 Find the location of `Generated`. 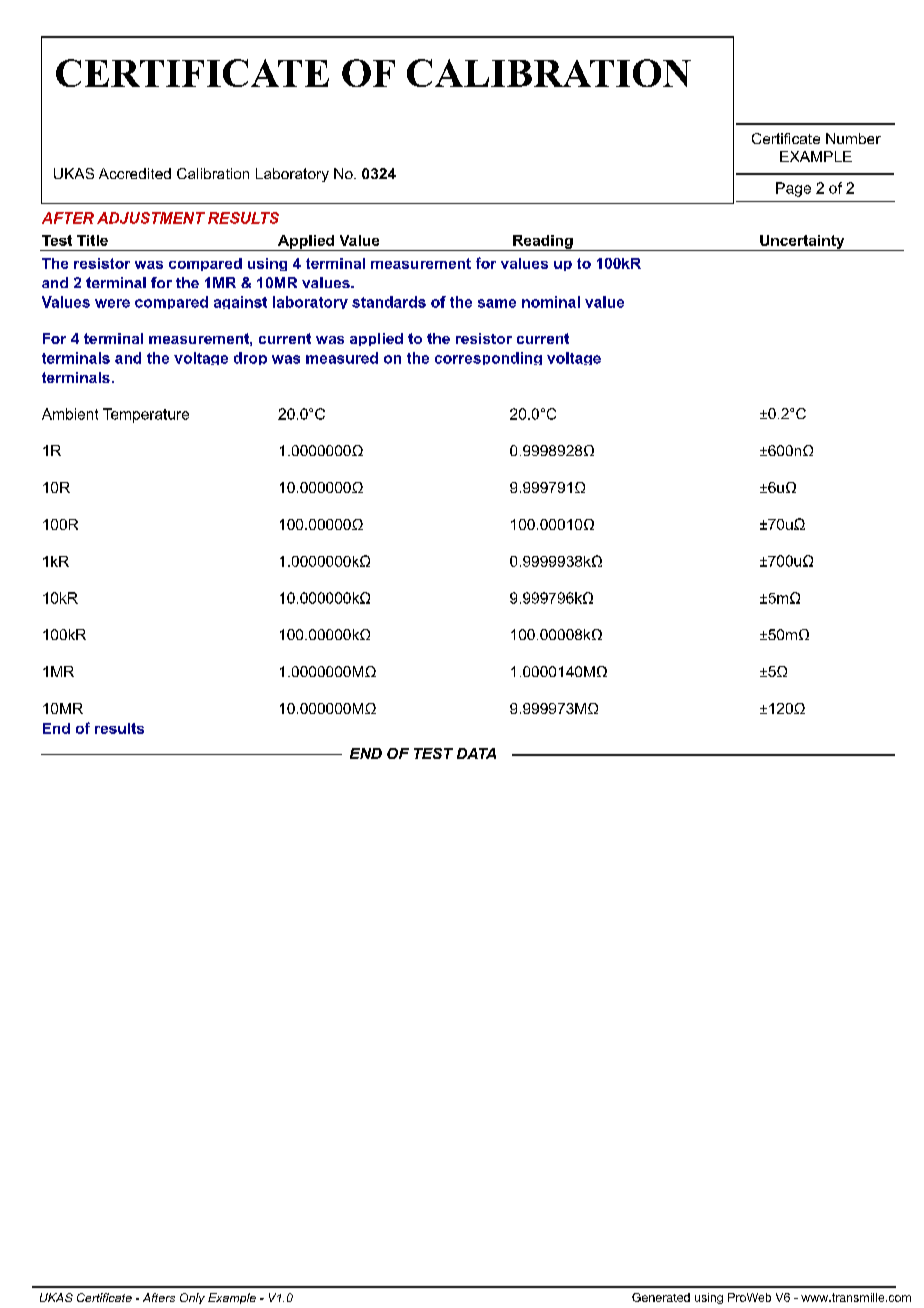

Generated is located at coordinates (661, 1297).
